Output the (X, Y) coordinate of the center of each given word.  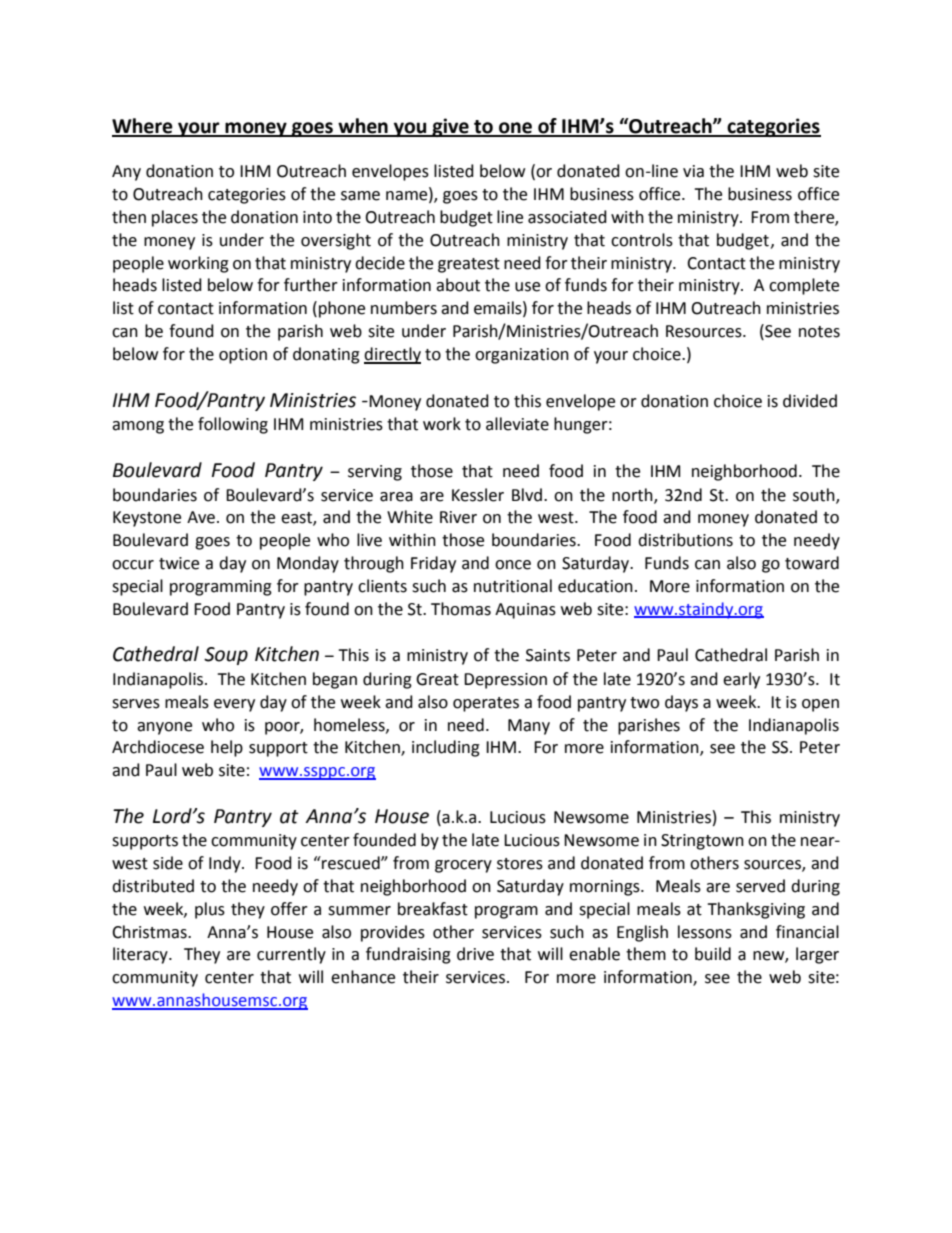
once (513, 565)
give (450, 127)
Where (143, 127)
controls (642, 240)
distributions (685, 540)
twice (179, 563)
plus (210, 910)
